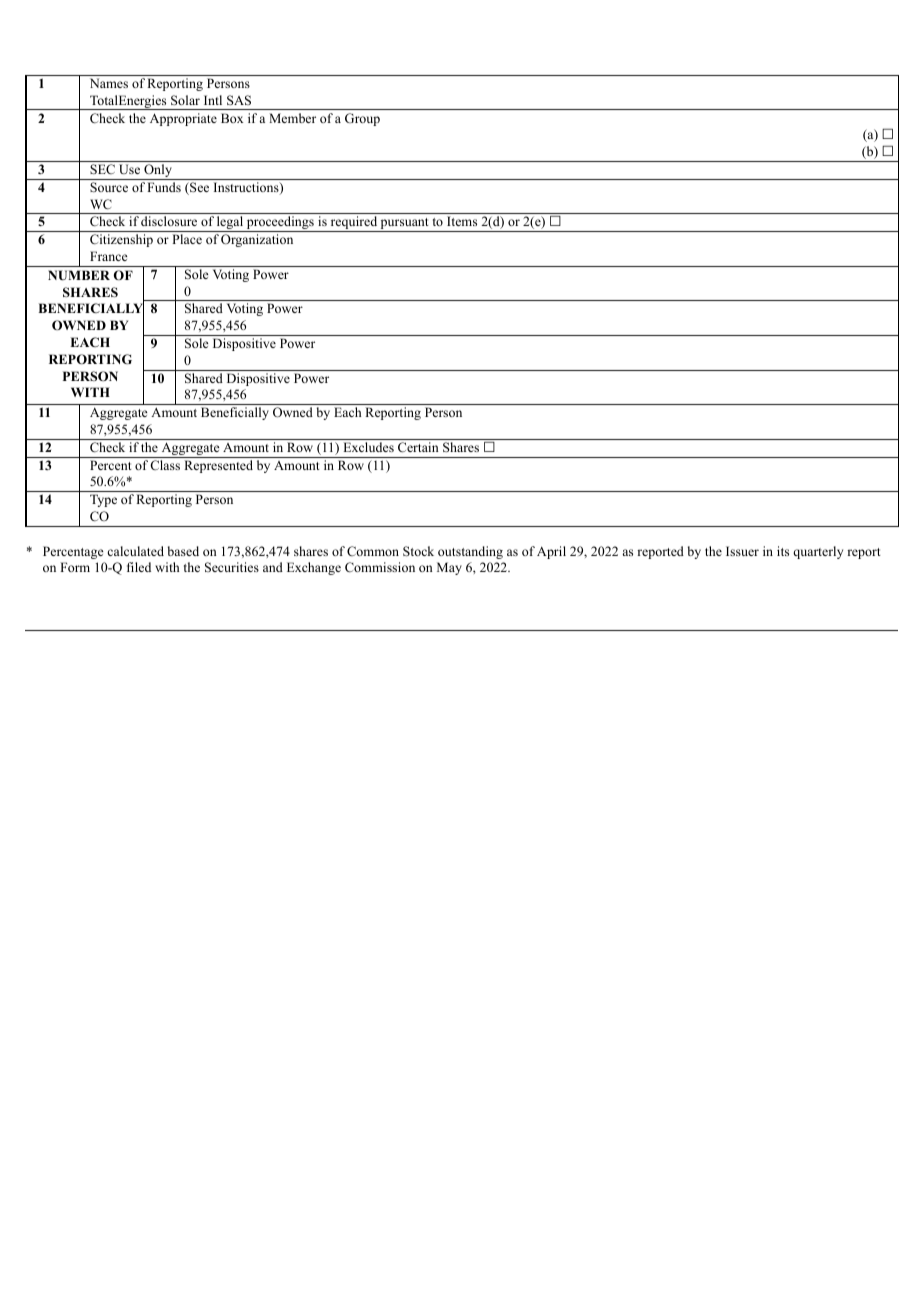  I want to click on based, so click(183, 551).
